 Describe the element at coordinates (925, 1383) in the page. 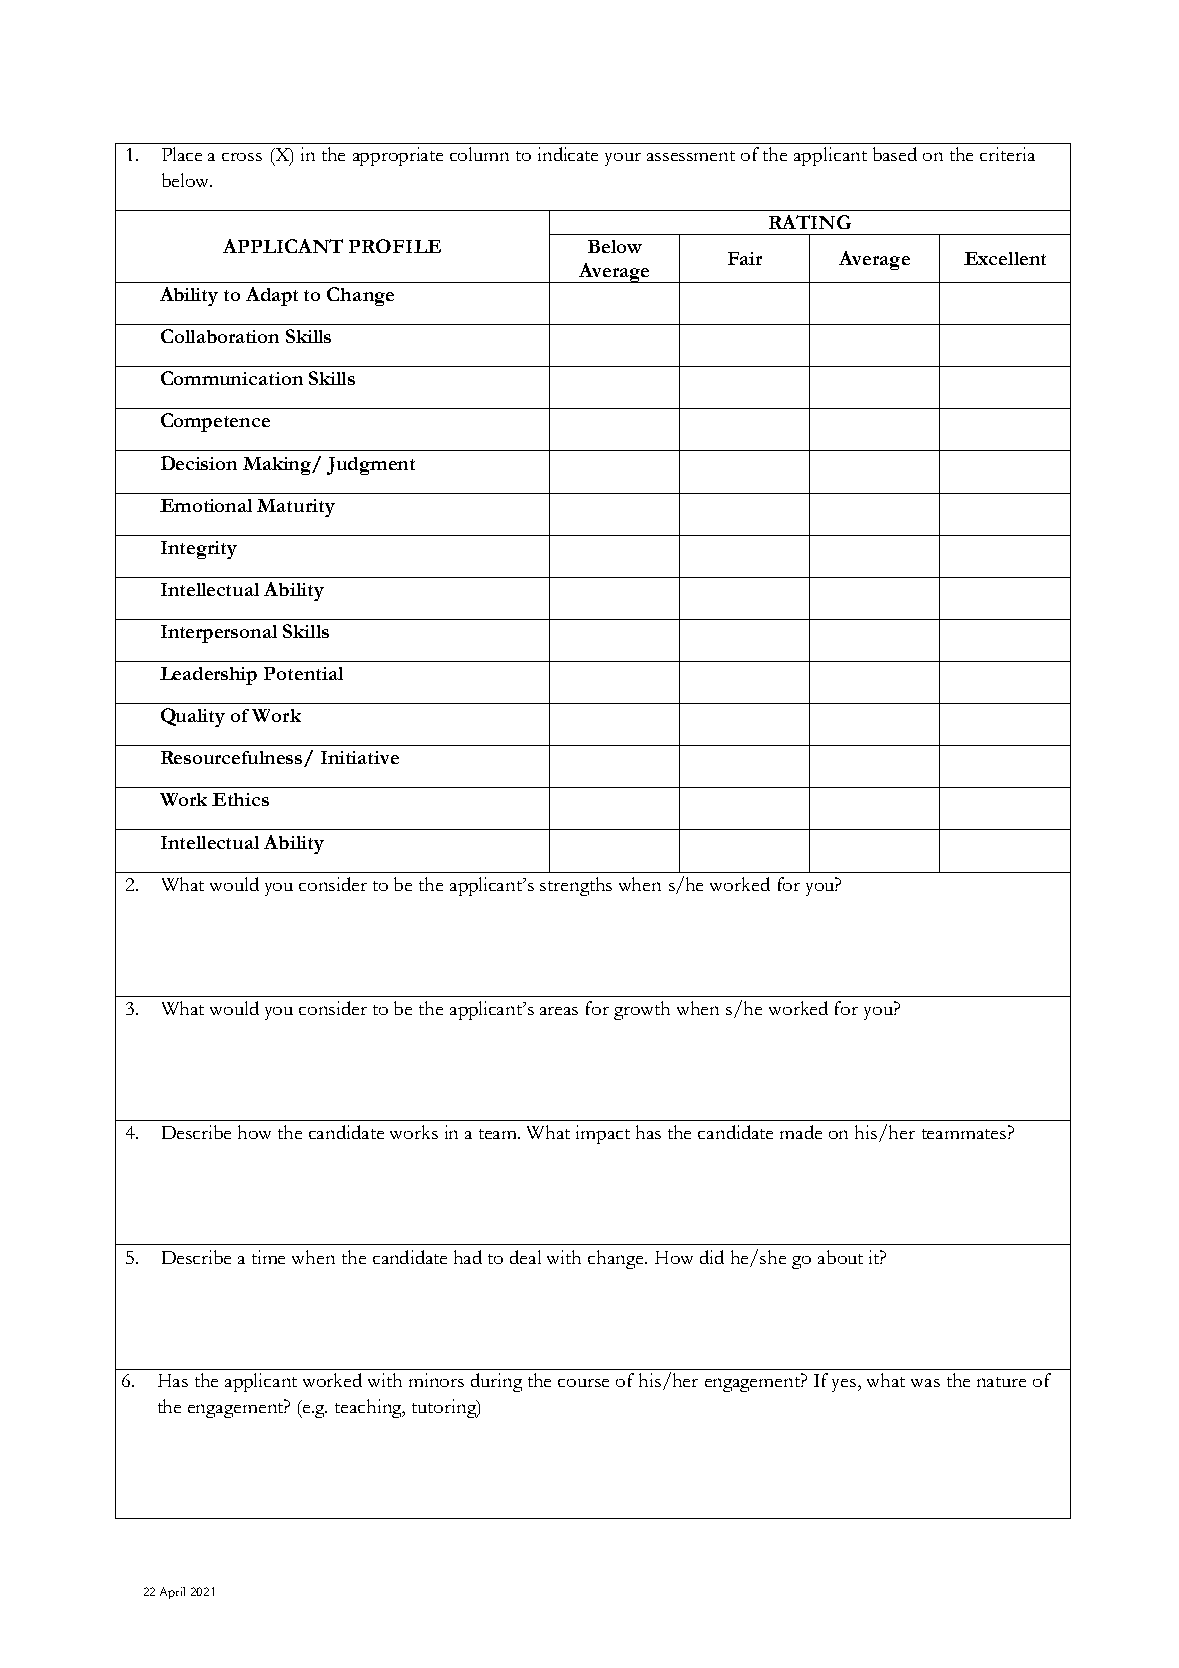

I see `was` at that location.
